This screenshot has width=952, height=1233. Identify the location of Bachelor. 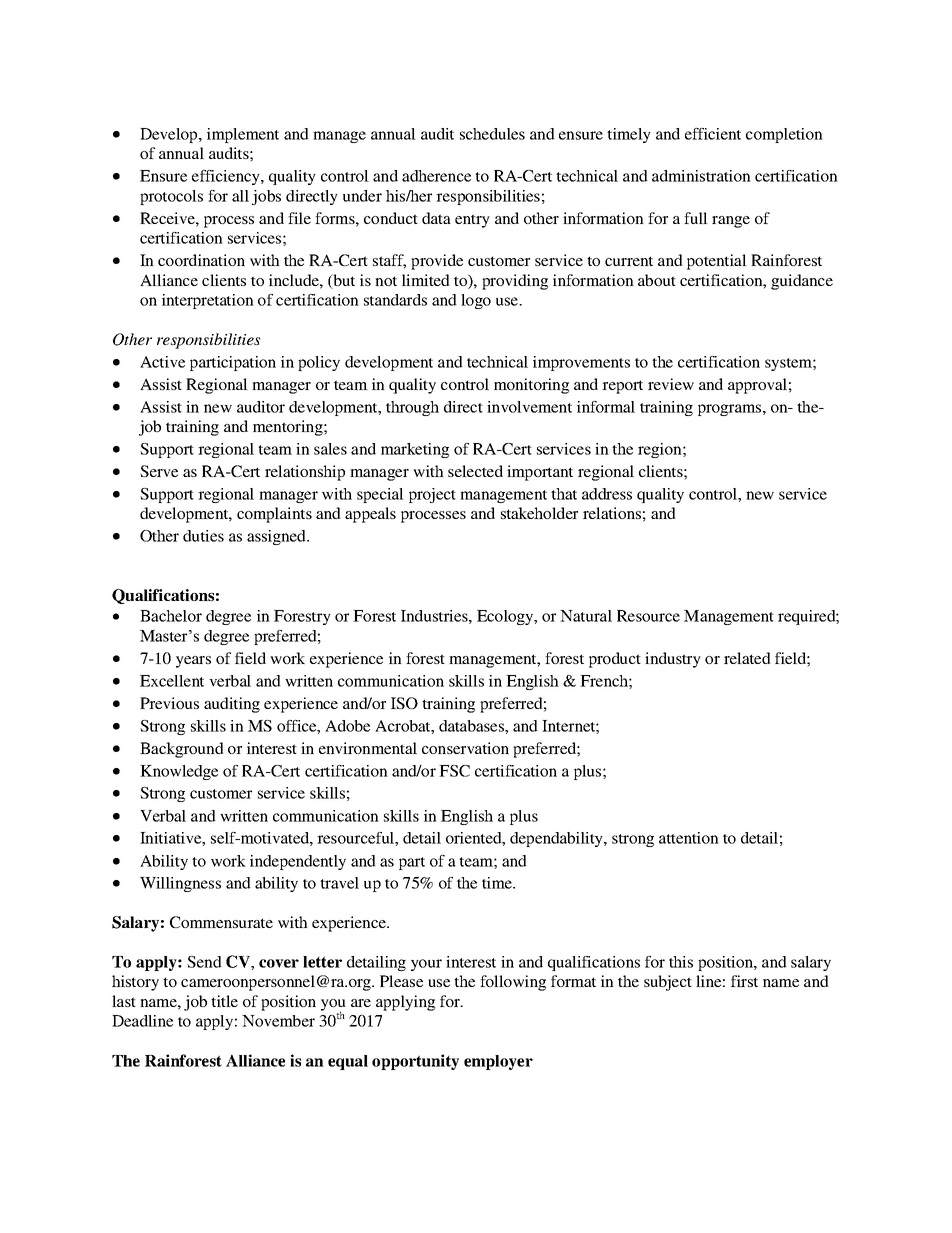
(171, 616).
